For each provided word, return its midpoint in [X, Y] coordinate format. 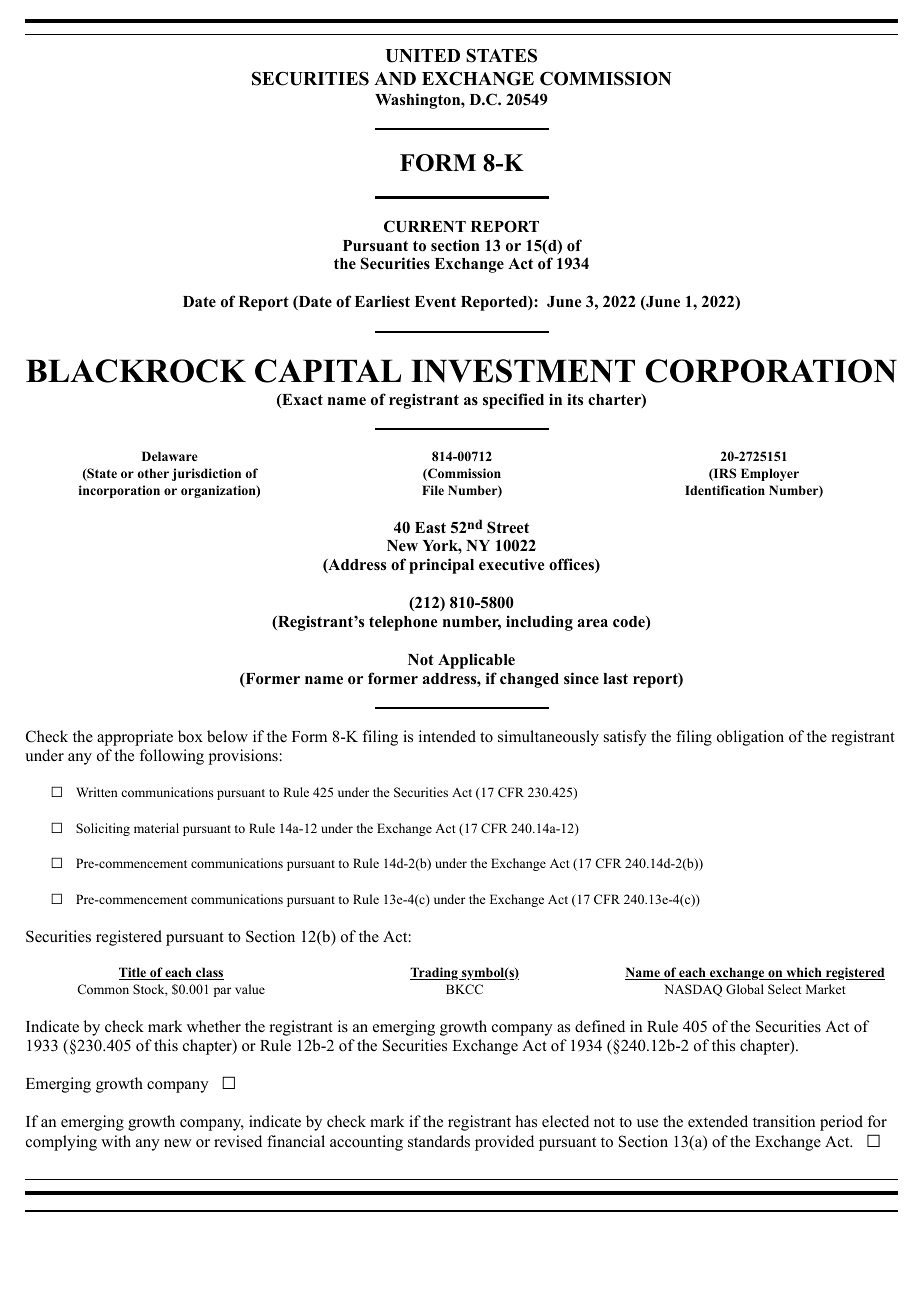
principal [441, 566]
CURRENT [425, 226]
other [153, 473]
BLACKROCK [136, 371]
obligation [750, 738]
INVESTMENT [523, 371]
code [630, 623]
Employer [770, 474]
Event [435, 301]
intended [447, 736]
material [156, 828]
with [116, 1141]
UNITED [422, 56]
